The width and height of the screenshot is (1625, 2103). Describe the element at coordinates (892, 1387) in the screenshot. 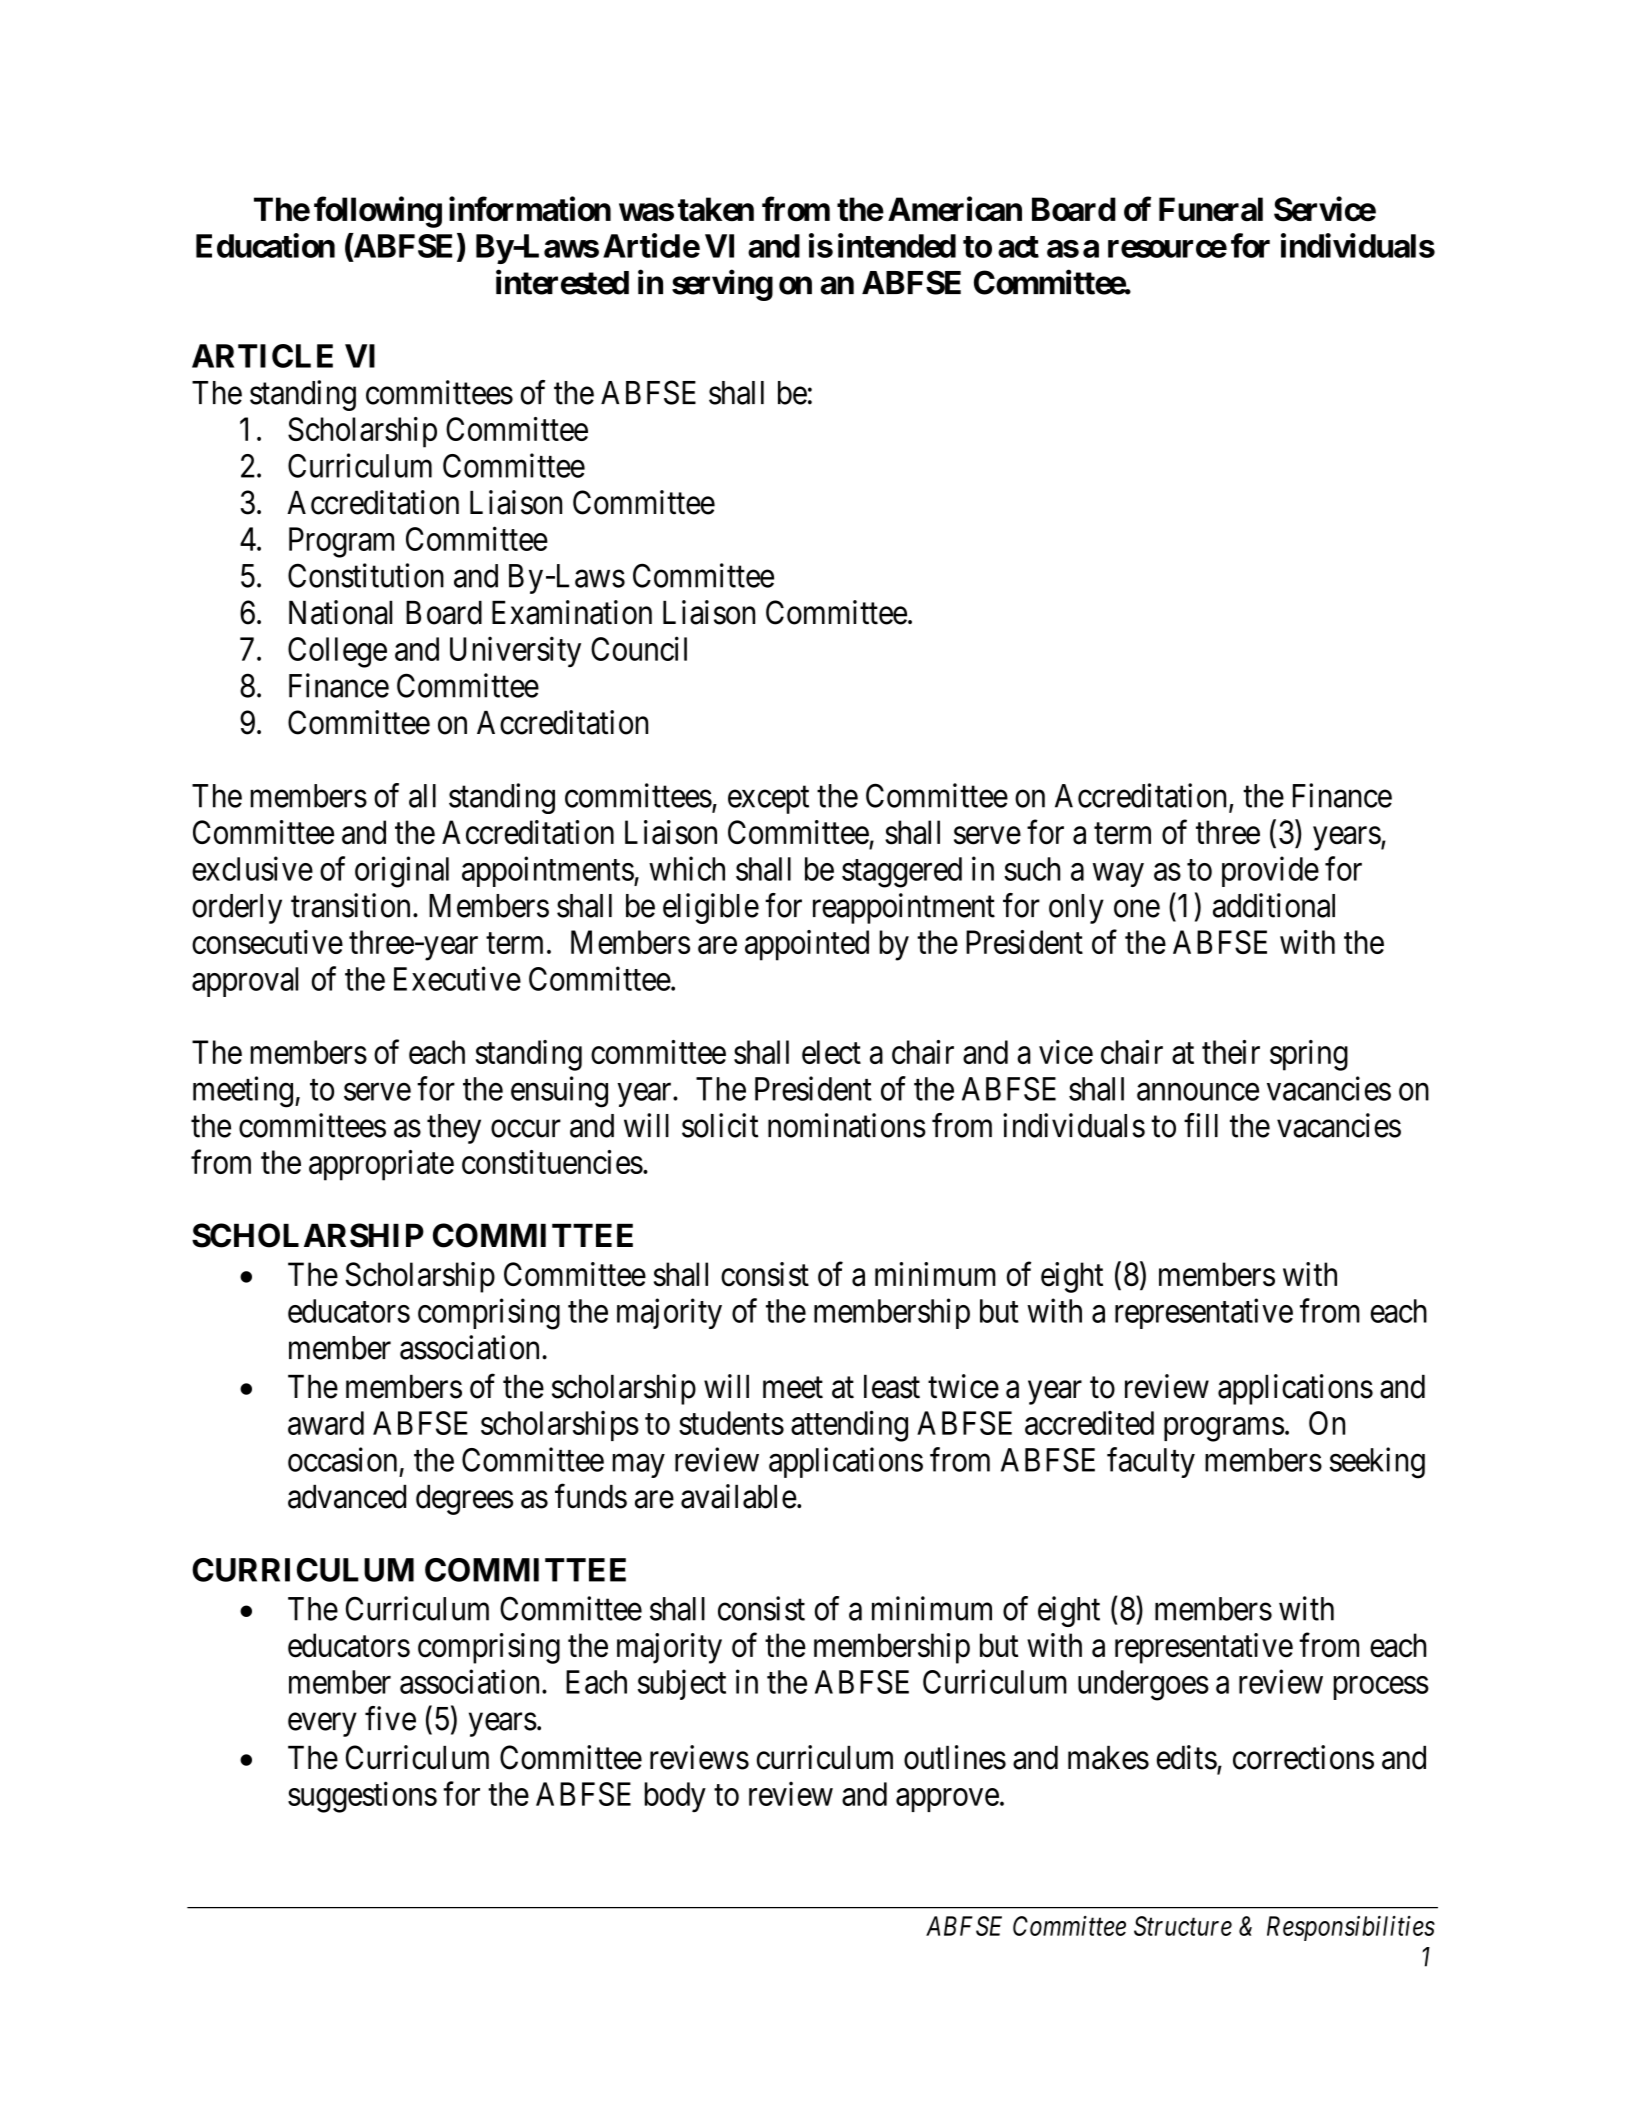

I see `least` at that location.
